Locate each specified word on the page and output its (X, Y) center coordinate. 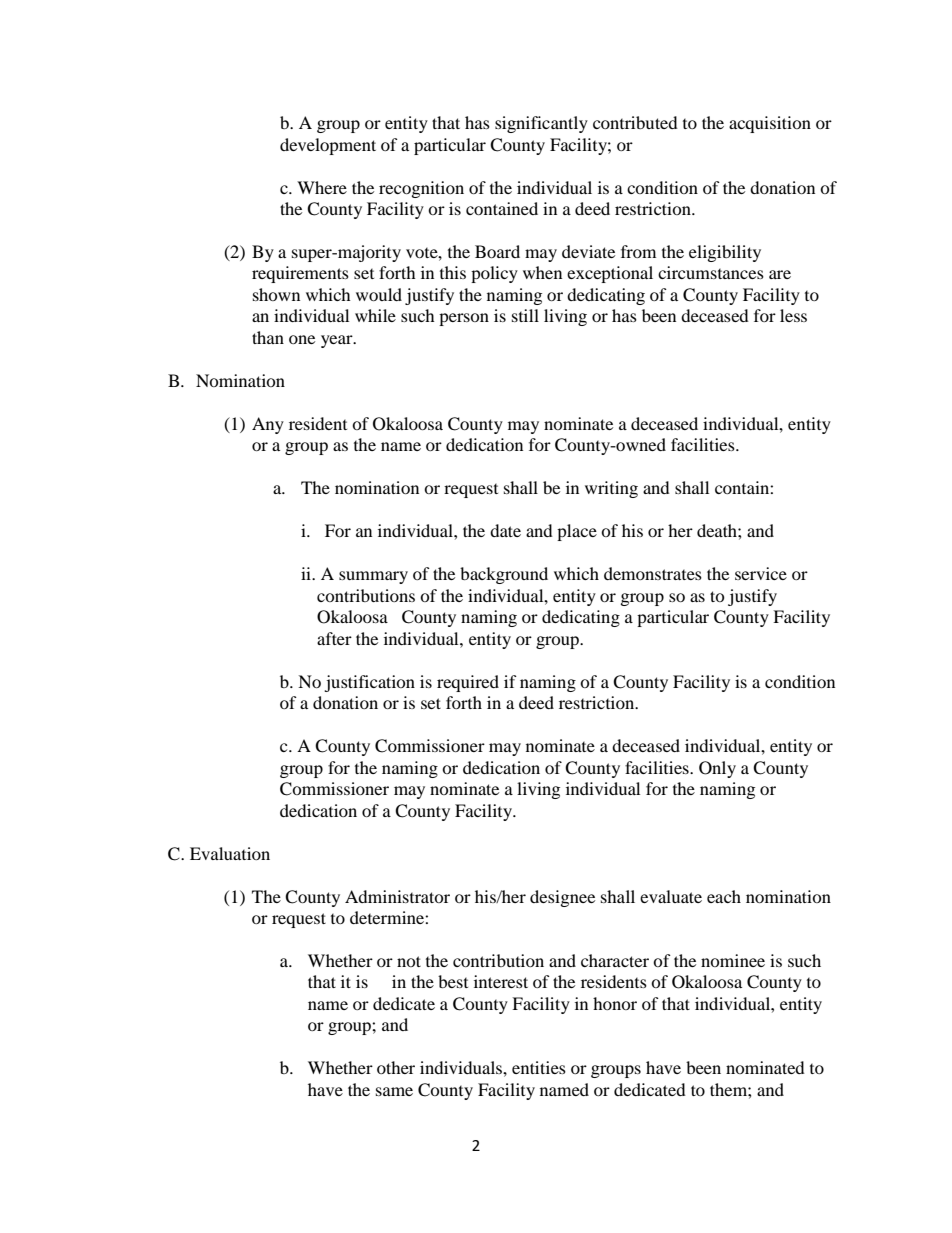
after (334, 638)
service (761, 573)
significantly (541, 124)
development (328, 146)
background (504, 575)
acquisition (770, 124)
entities (539, 1067)
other (396, 1067)
